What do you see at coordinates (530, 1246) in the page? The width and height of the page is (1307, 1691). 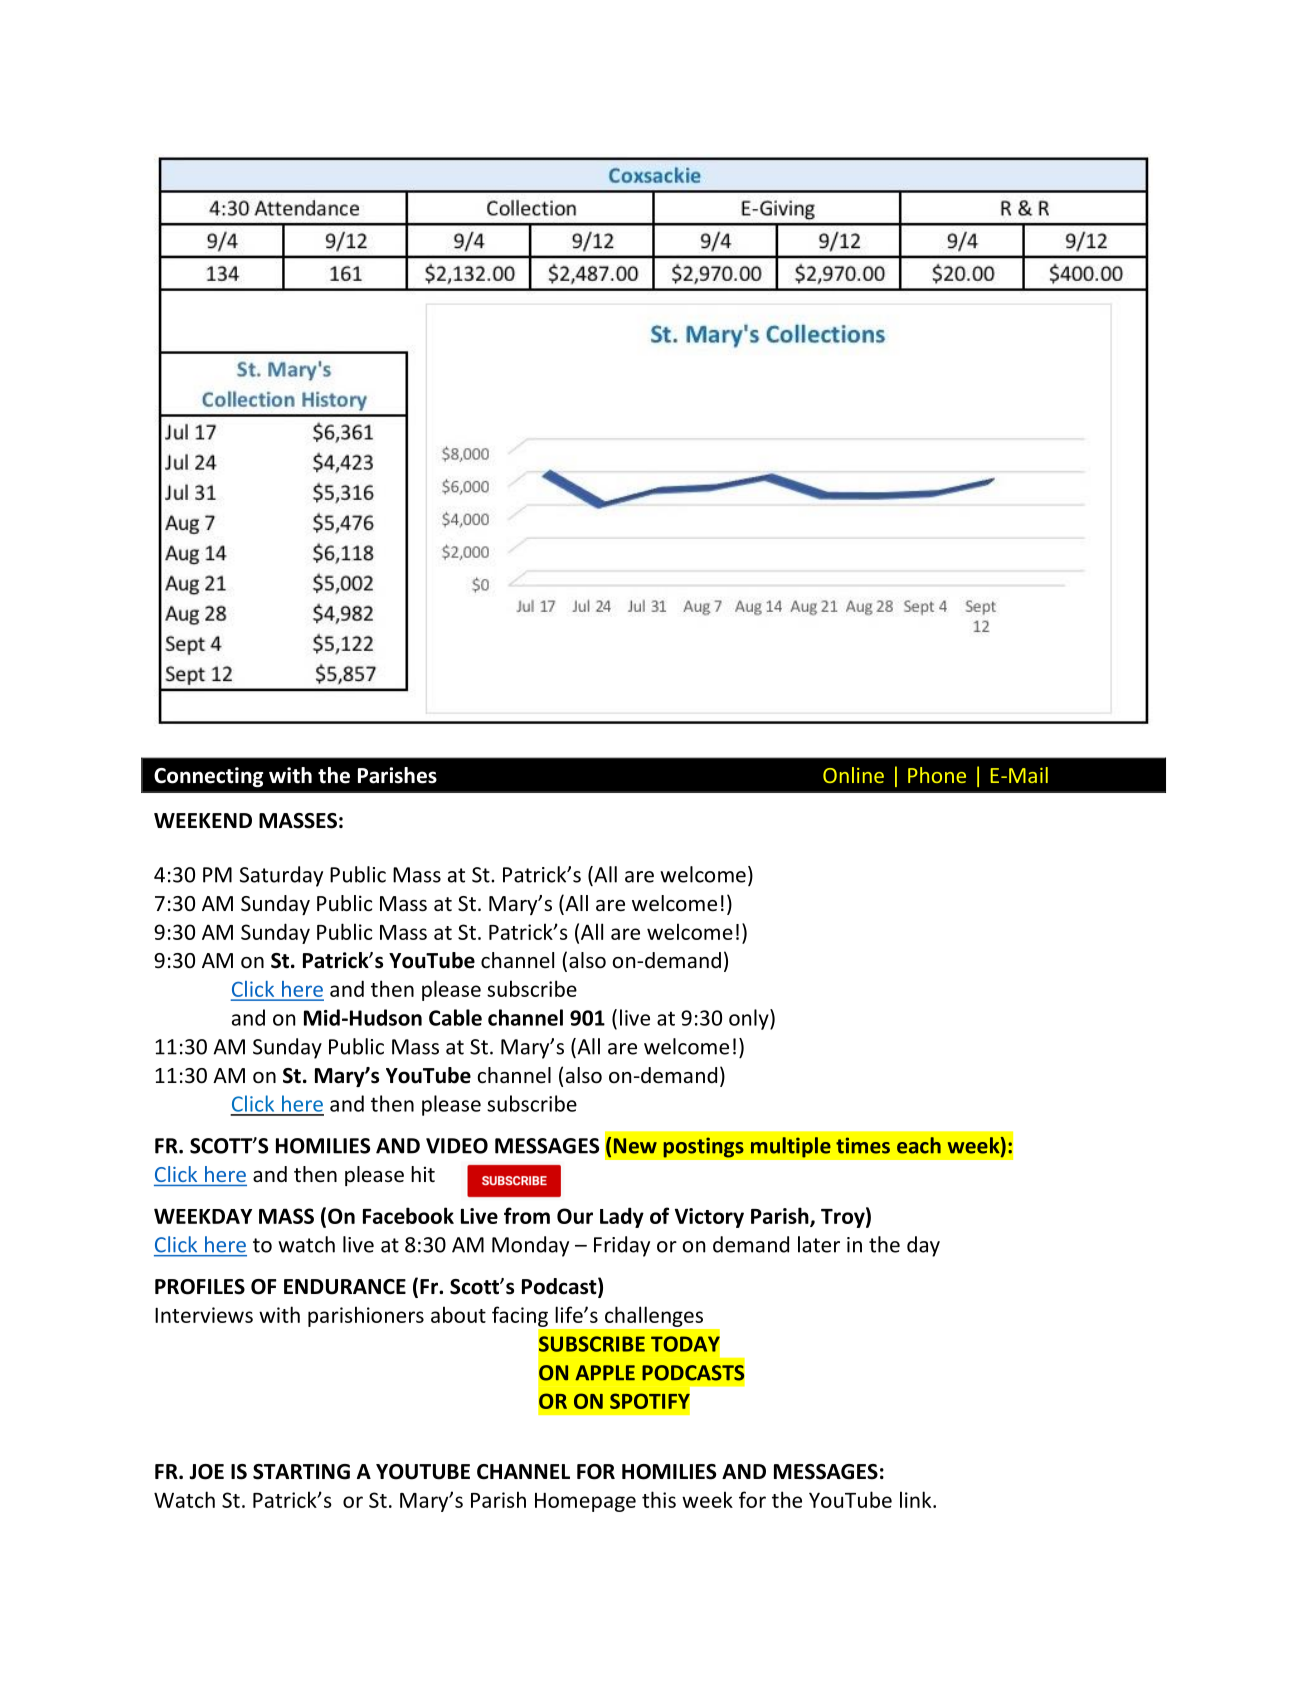 I see `Monday` at bounding box center [530, 1246].
